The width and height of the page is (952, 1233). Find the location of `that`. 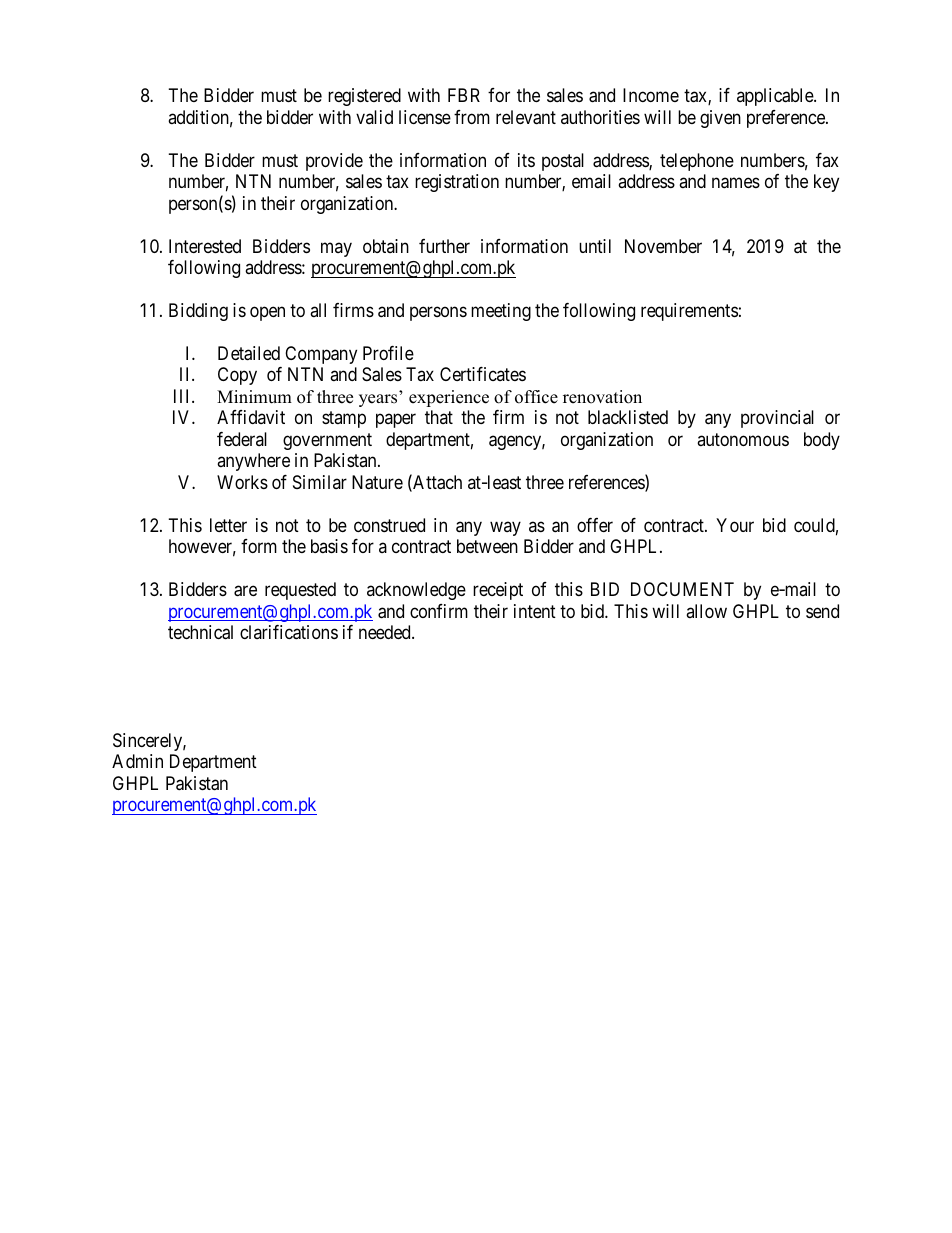

that is located at coordinates (439, 417).
